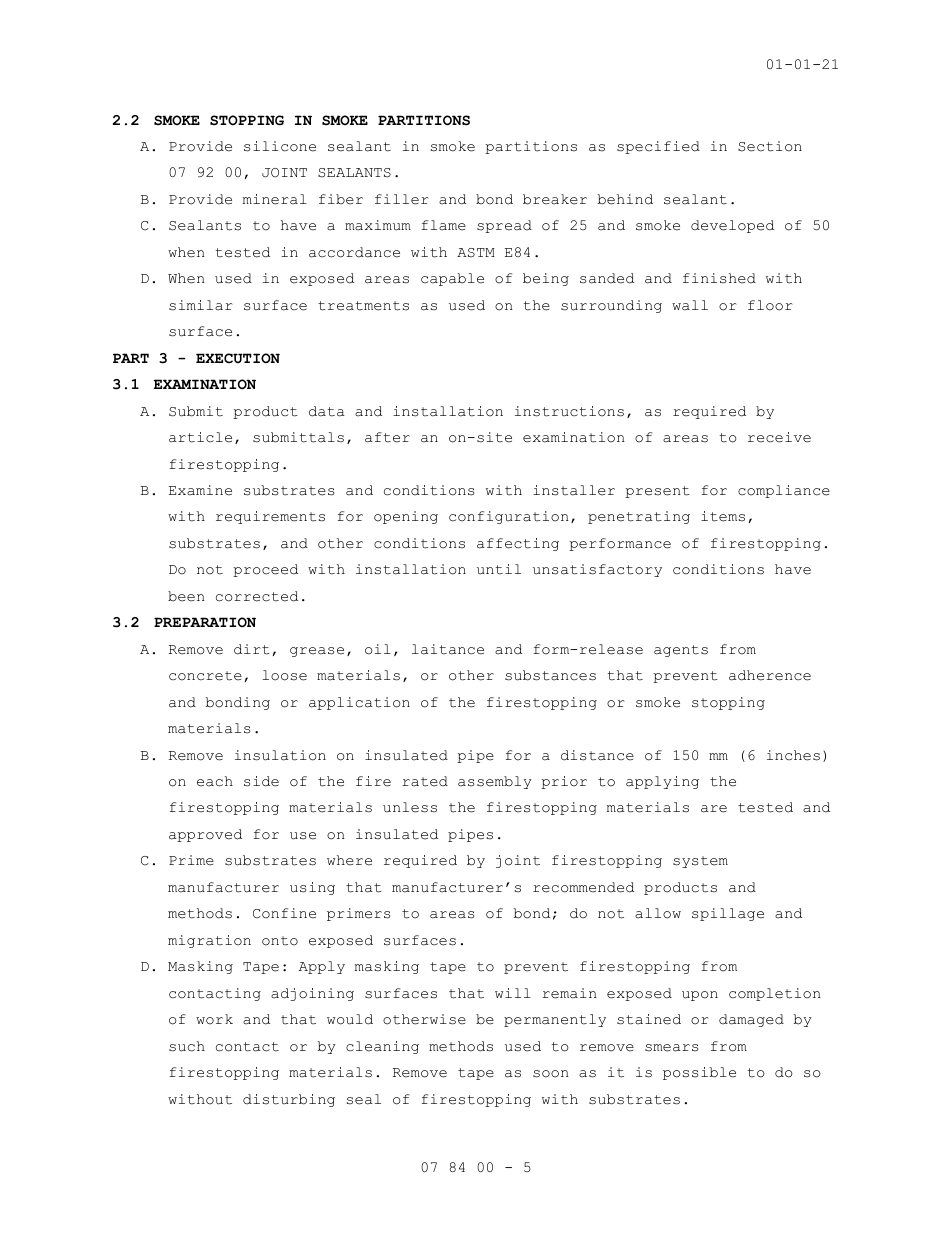 Image resolution: width=952 pixels, height=1233 pixels. Describe the element at coordinates (504, 226) in the page. I see `spread` at that location.
